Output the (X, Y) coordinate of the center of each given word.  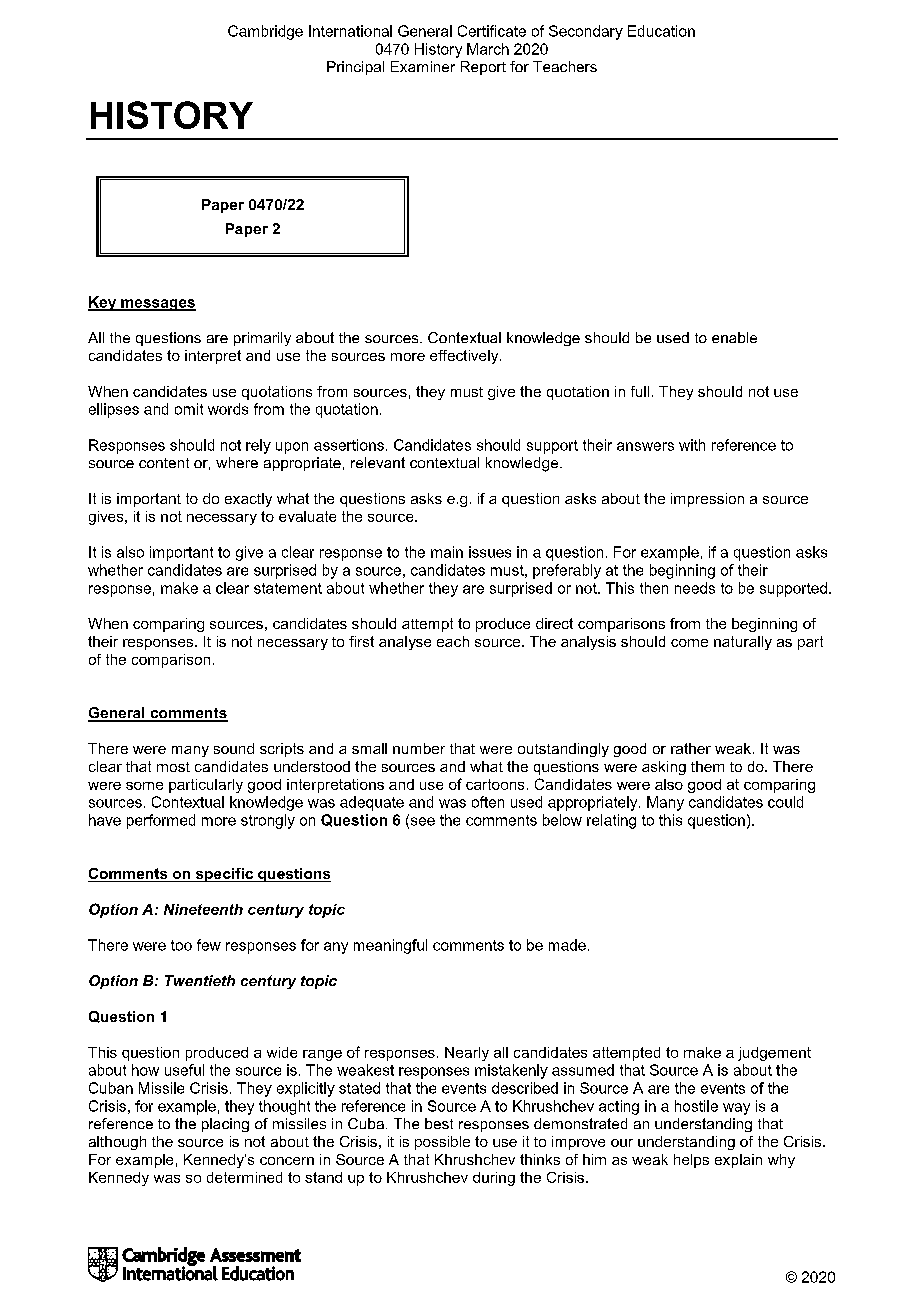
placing (225, 1125)
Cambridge (265, 32)
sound (234, 748)
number (419, 748)
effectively (465, 357)
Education (661, 31)
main (447, 552)
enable (734, 337)
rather (691, 748)
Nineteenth (203, 909)
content (164, 463)
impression (707, 500)
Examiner (423, 66)
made (567, 945)
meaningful (390, 946)
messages (157, 305)
